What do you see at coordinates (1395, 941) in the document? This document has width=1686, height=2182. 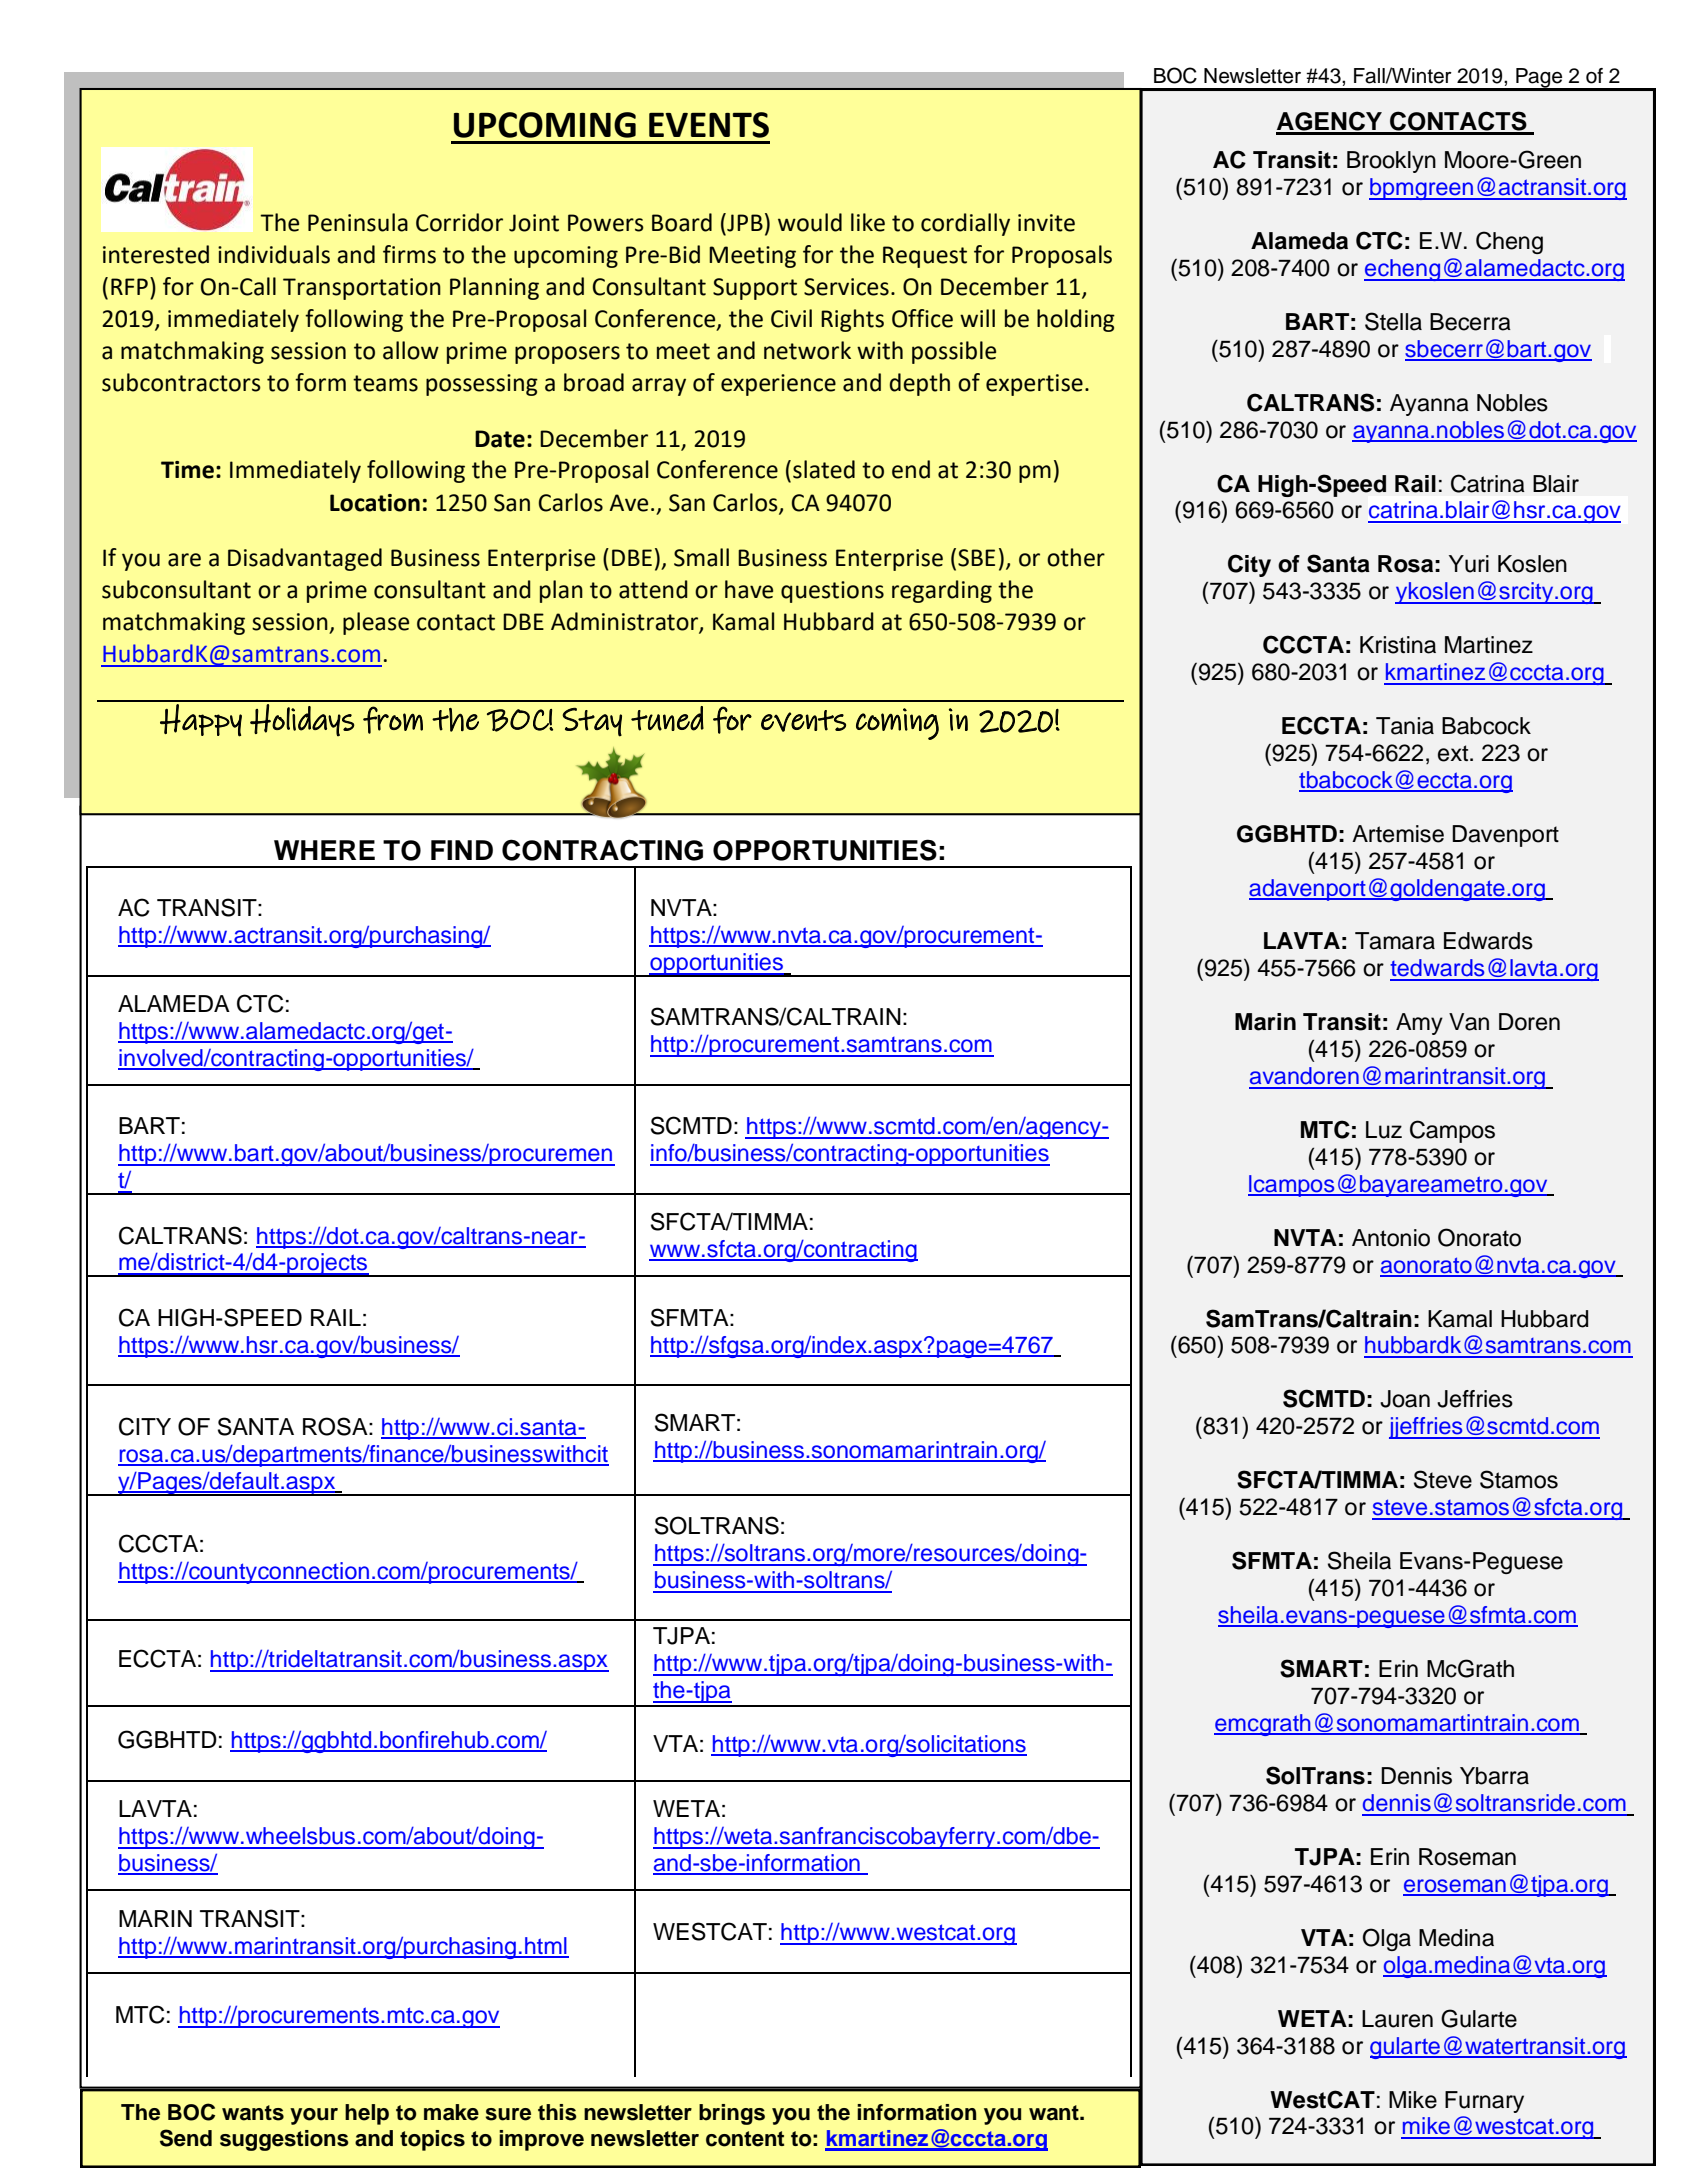 I see `Tamara` at bounding box center [1395, 941].
